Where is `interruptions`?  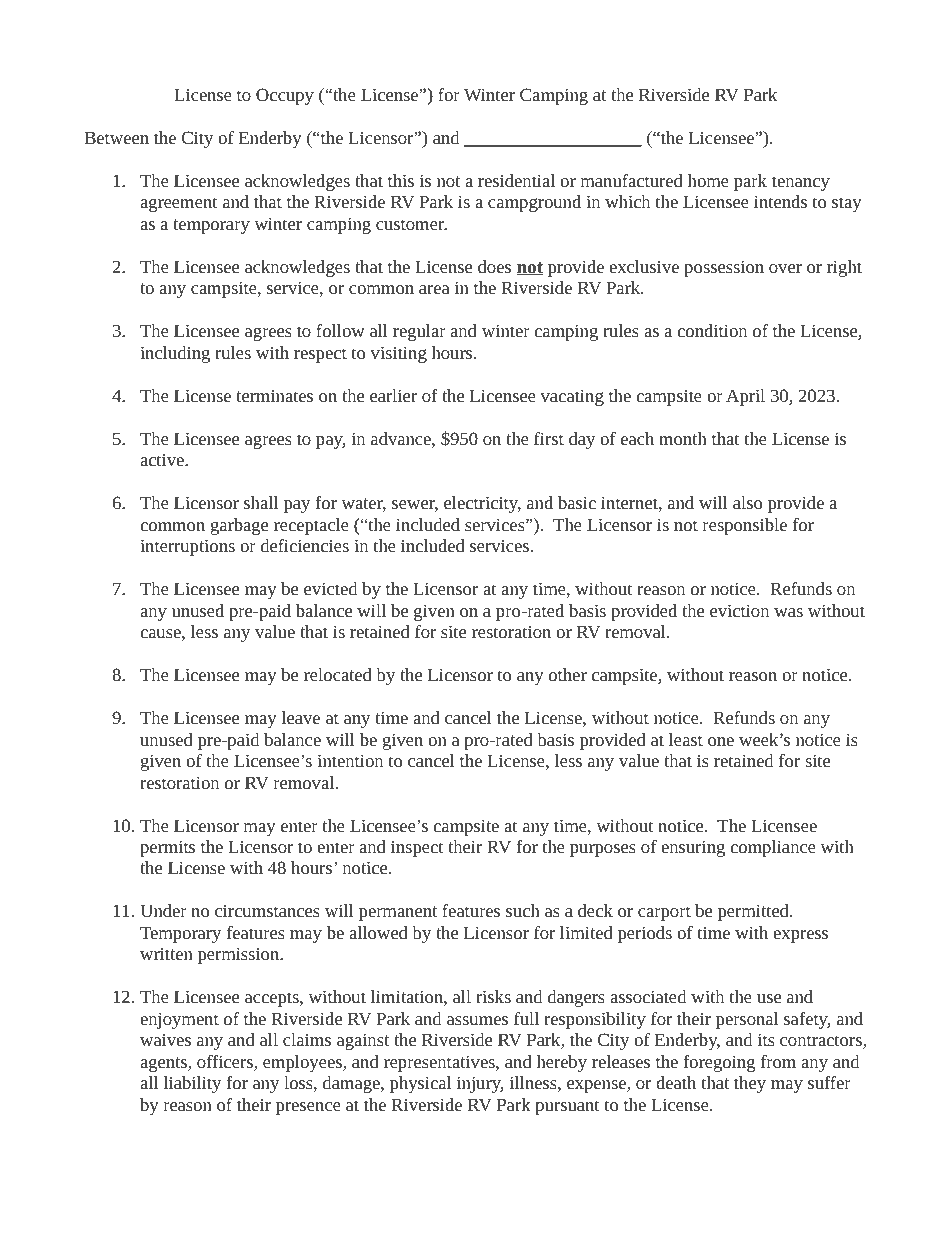 interruptions is located at coordinates (187, 547).
